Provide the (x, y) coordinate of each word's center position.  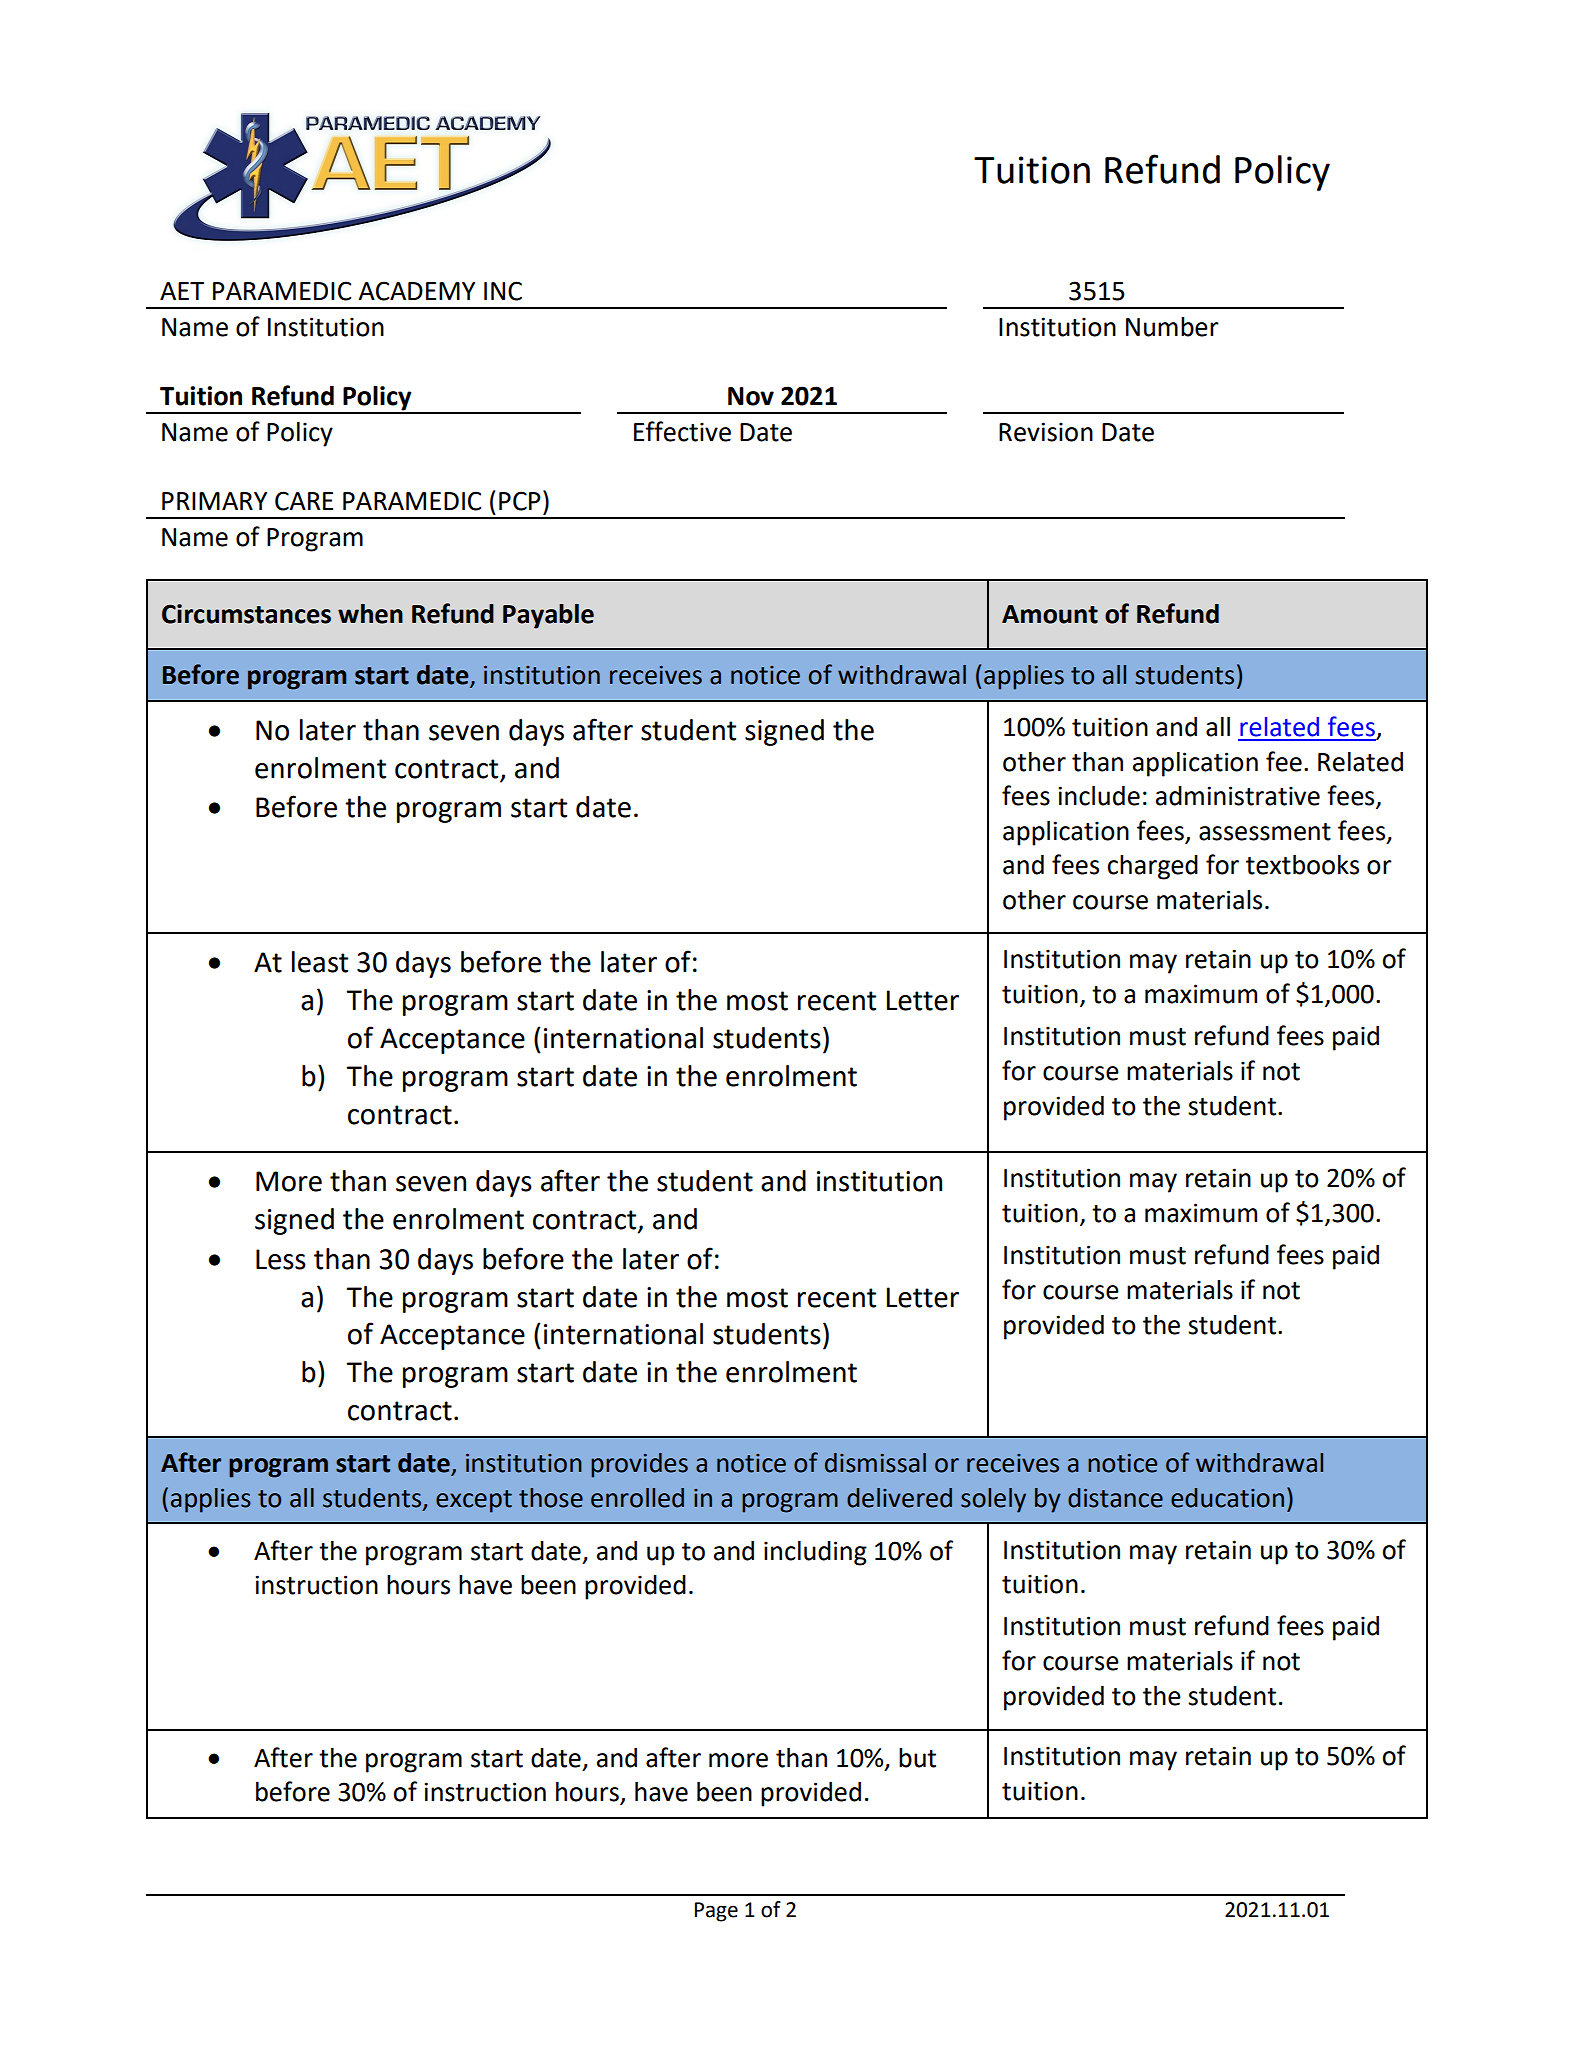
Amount (1050, 614)
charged (1152, 867)
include (1099, 796)
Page (716, 1912)
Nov (751, 396)
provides (639, 1465)
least (320, 962)
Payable (548, 616)
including (815, 1553)
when (370, 614)
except (474, 1501)
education (1227, 1498)
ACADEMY (416, 291)
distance (1115, 1498)
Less (281, 1259)
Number (1172, 327)
